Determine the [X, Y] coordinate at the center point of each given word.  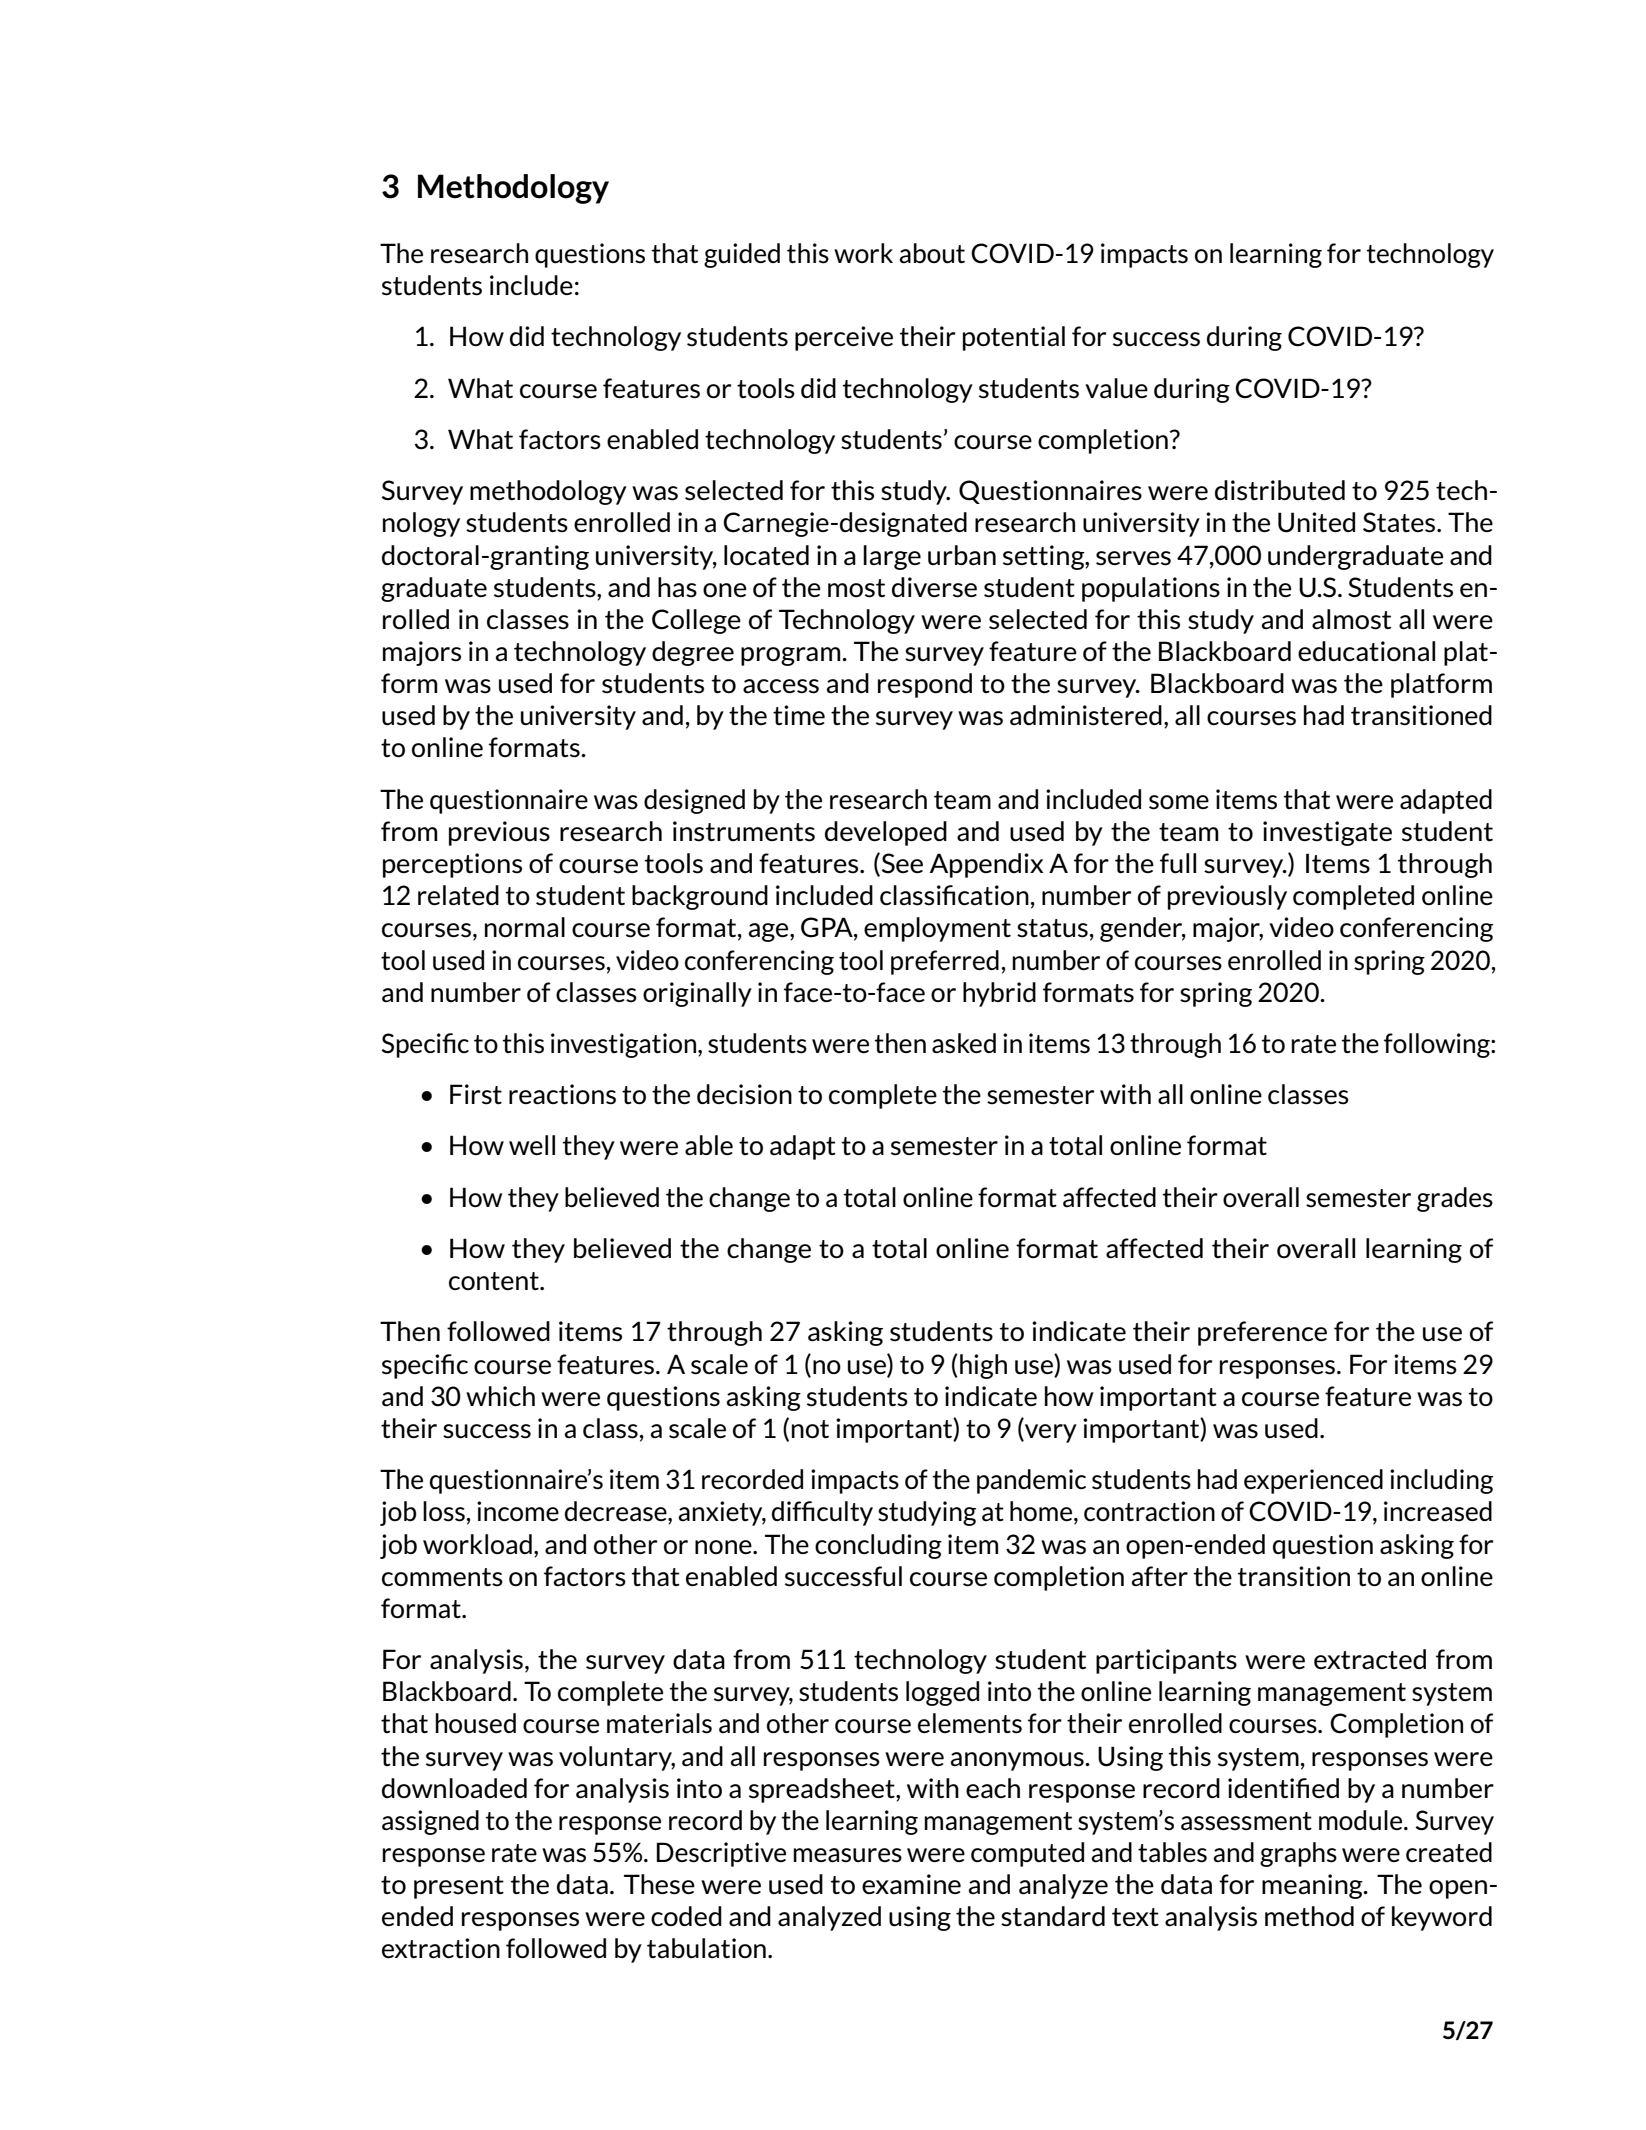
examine [911, 1884]
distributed [1280, 490]
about [932, 253]
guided [742, 255]
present [459, 1887]
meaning [1313, 1886]
